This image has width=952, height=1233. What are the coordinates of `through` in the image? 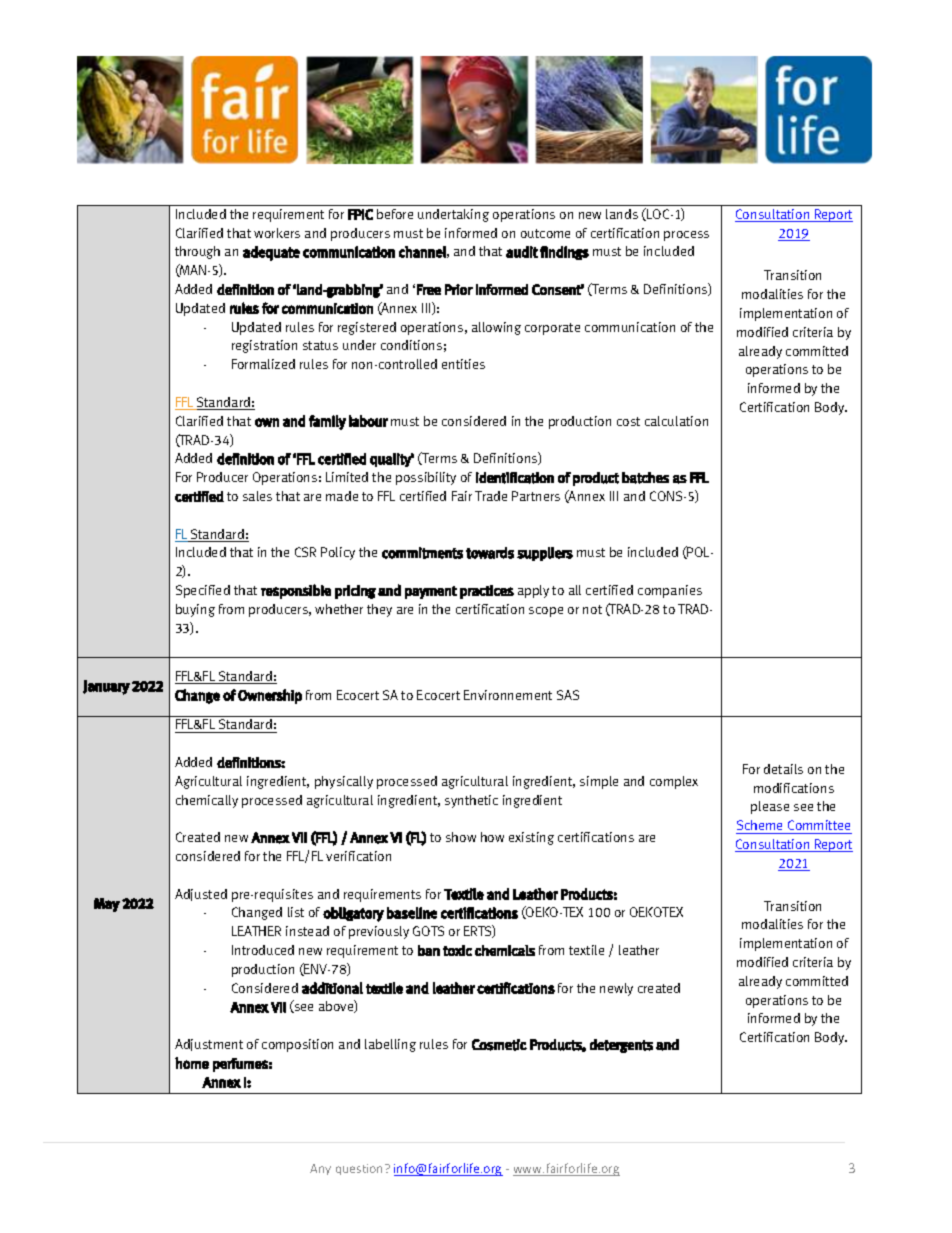 It's located at (197, 252).
